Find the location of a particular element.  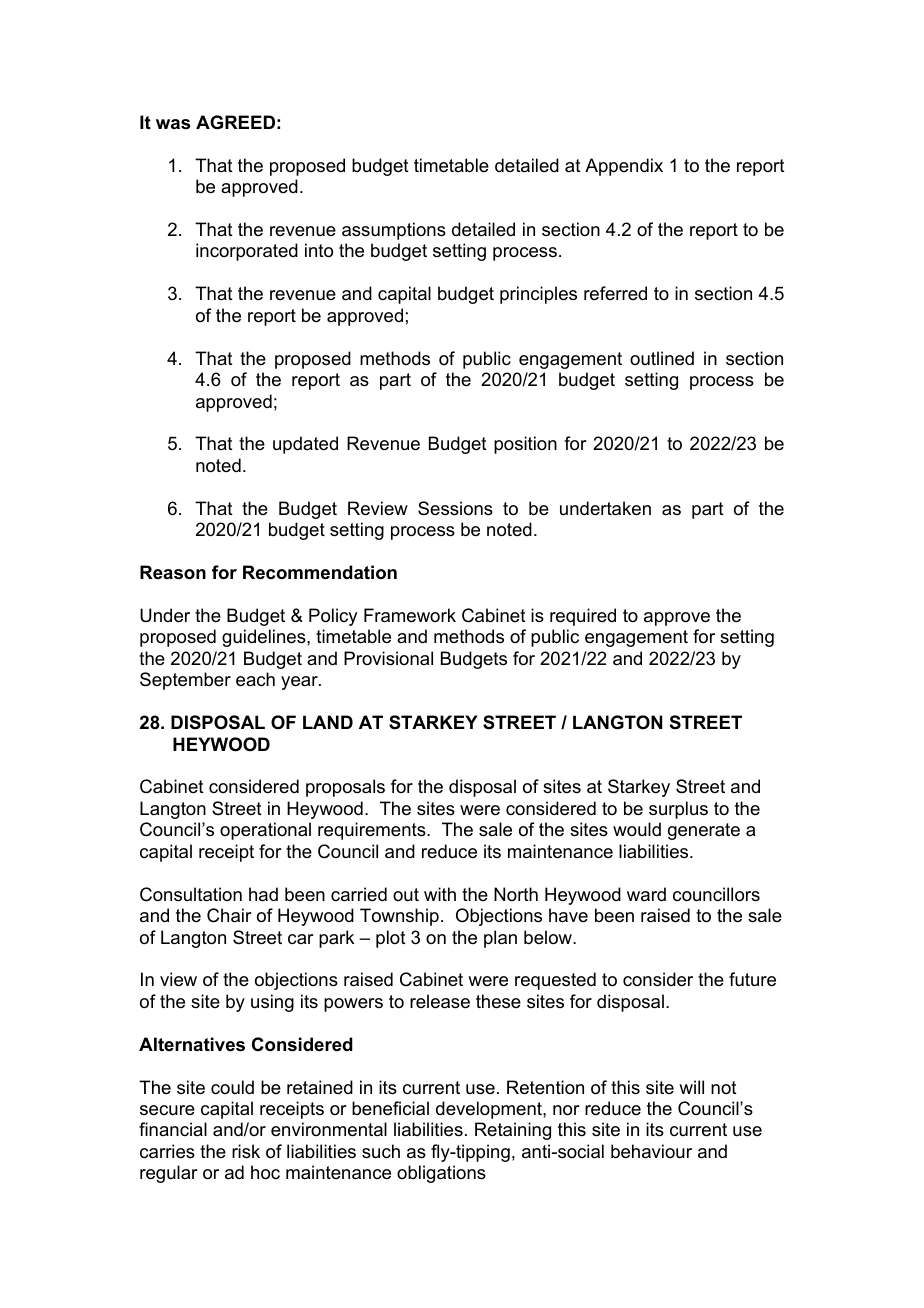

obligations is located at coordinates (441, 1174).
